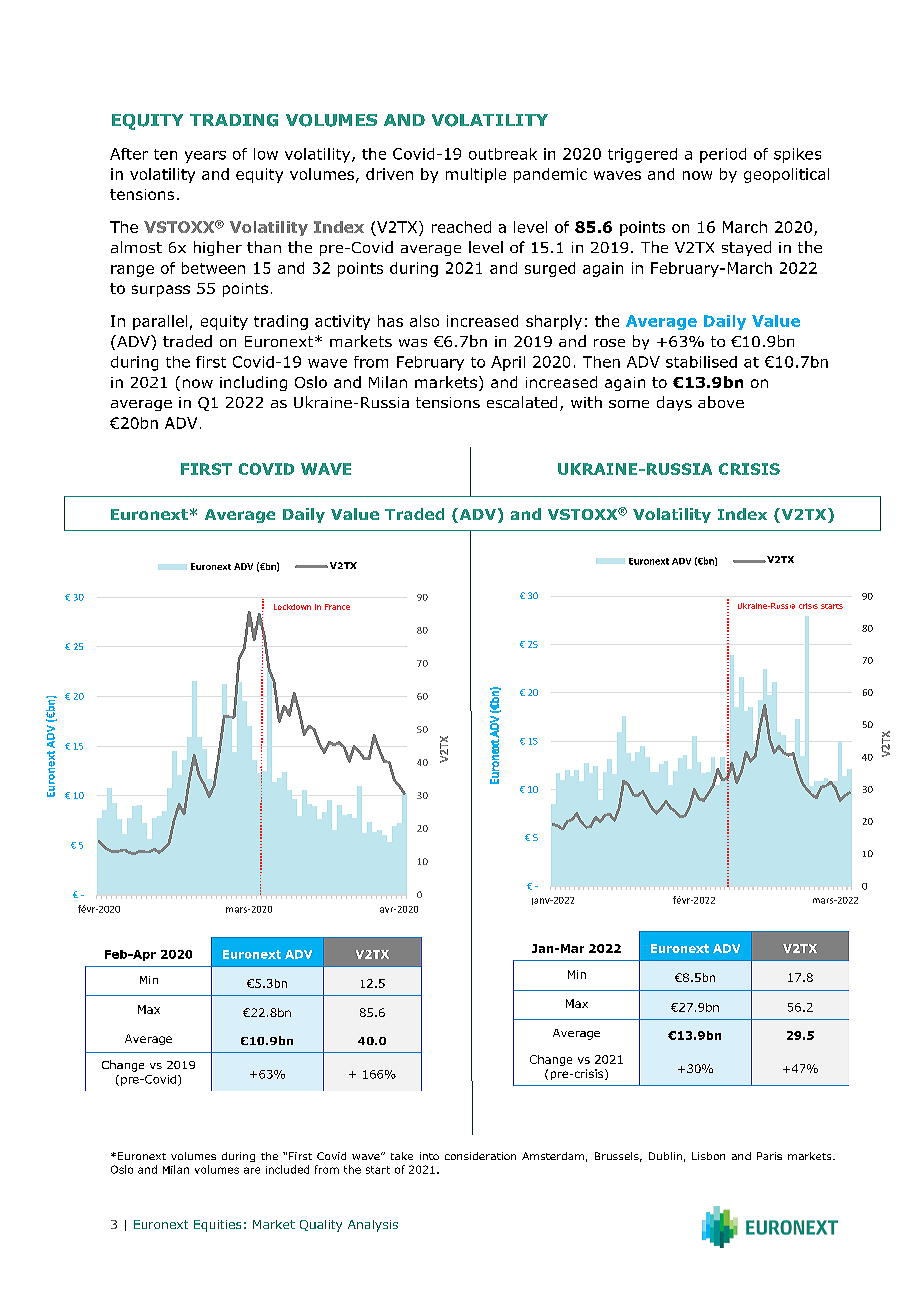  Describe the element at coordinates (292, 607) in the screenshot. I see `Lockdown` at that location.
